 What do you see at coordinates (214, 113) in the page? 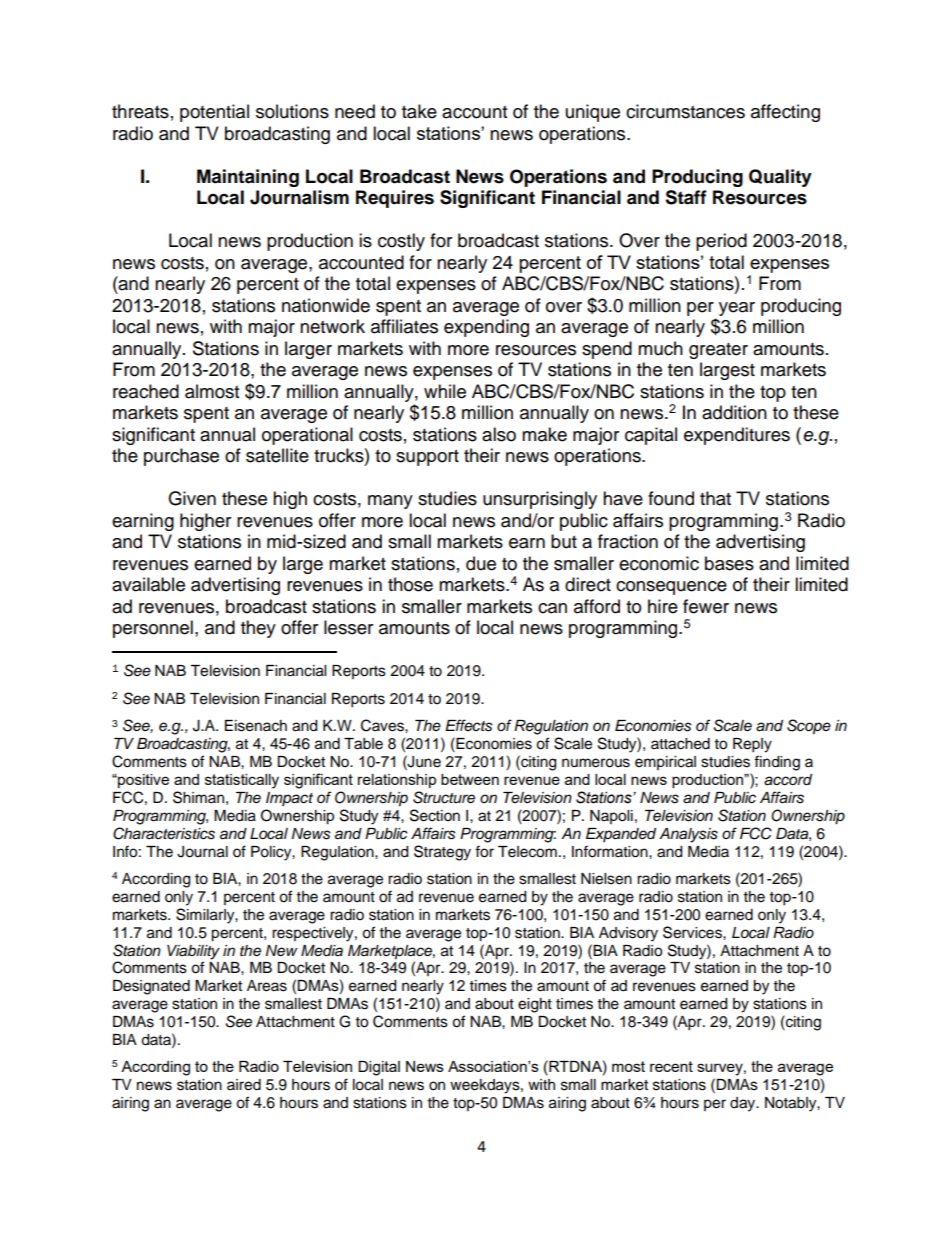
I see `potential` at bounding box center [214, 113].
